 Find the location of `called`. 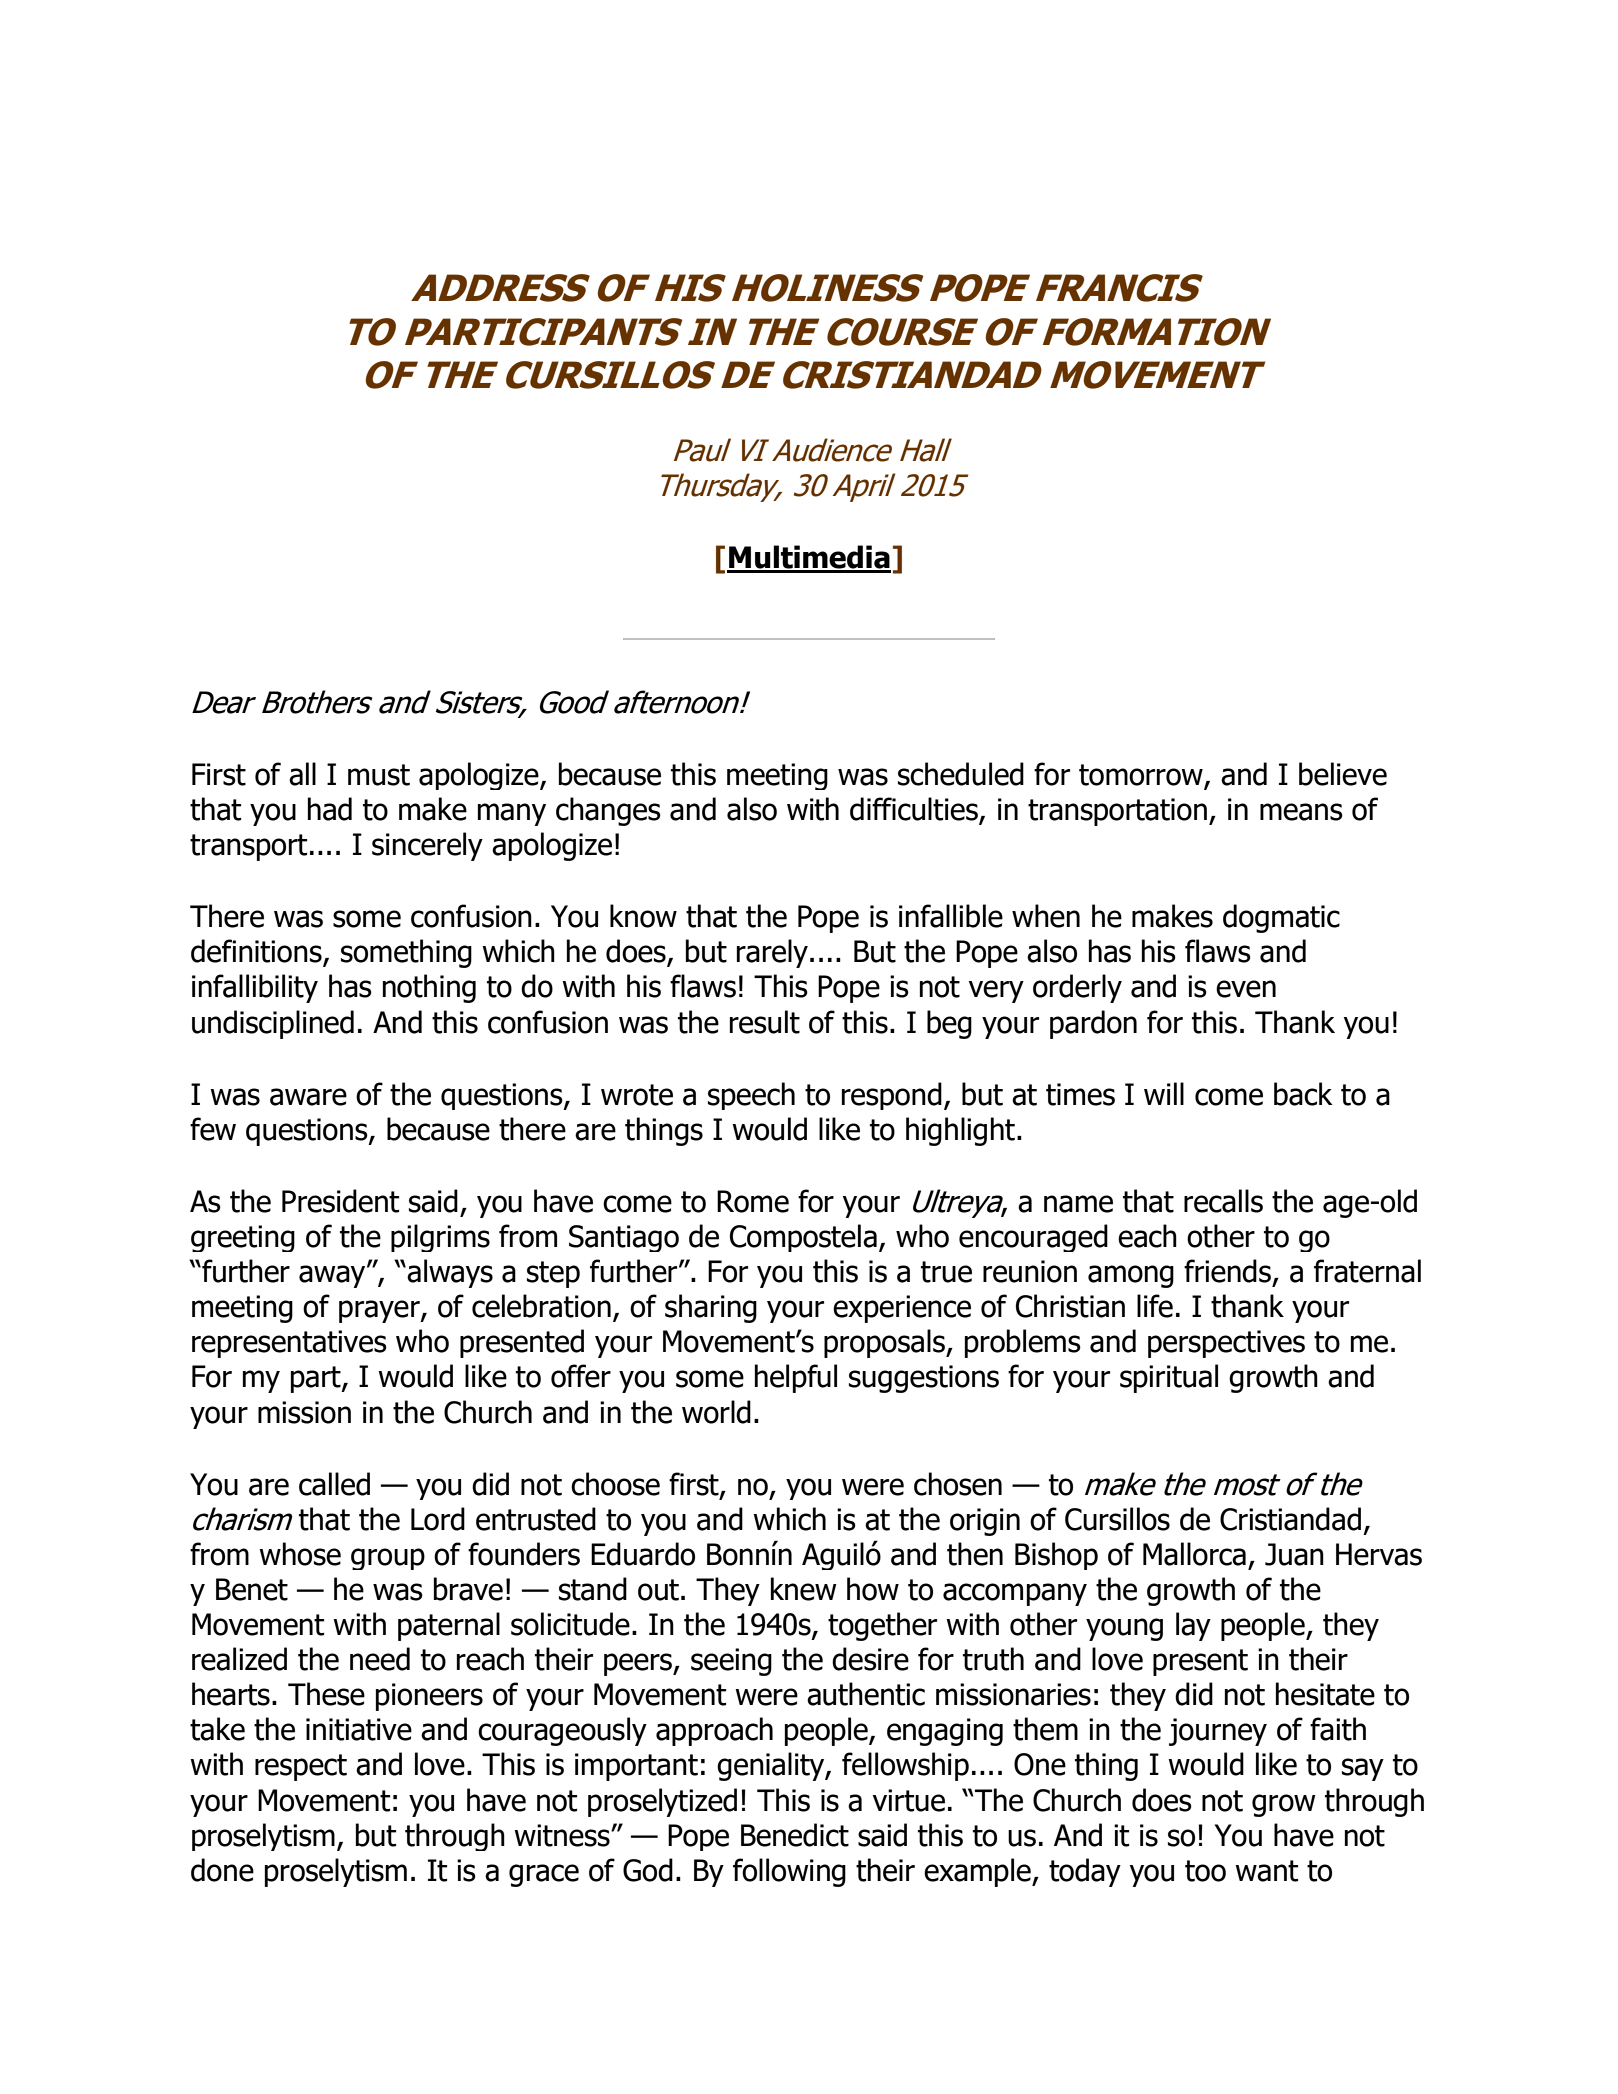

called is located at coordinates (334, 1484).
